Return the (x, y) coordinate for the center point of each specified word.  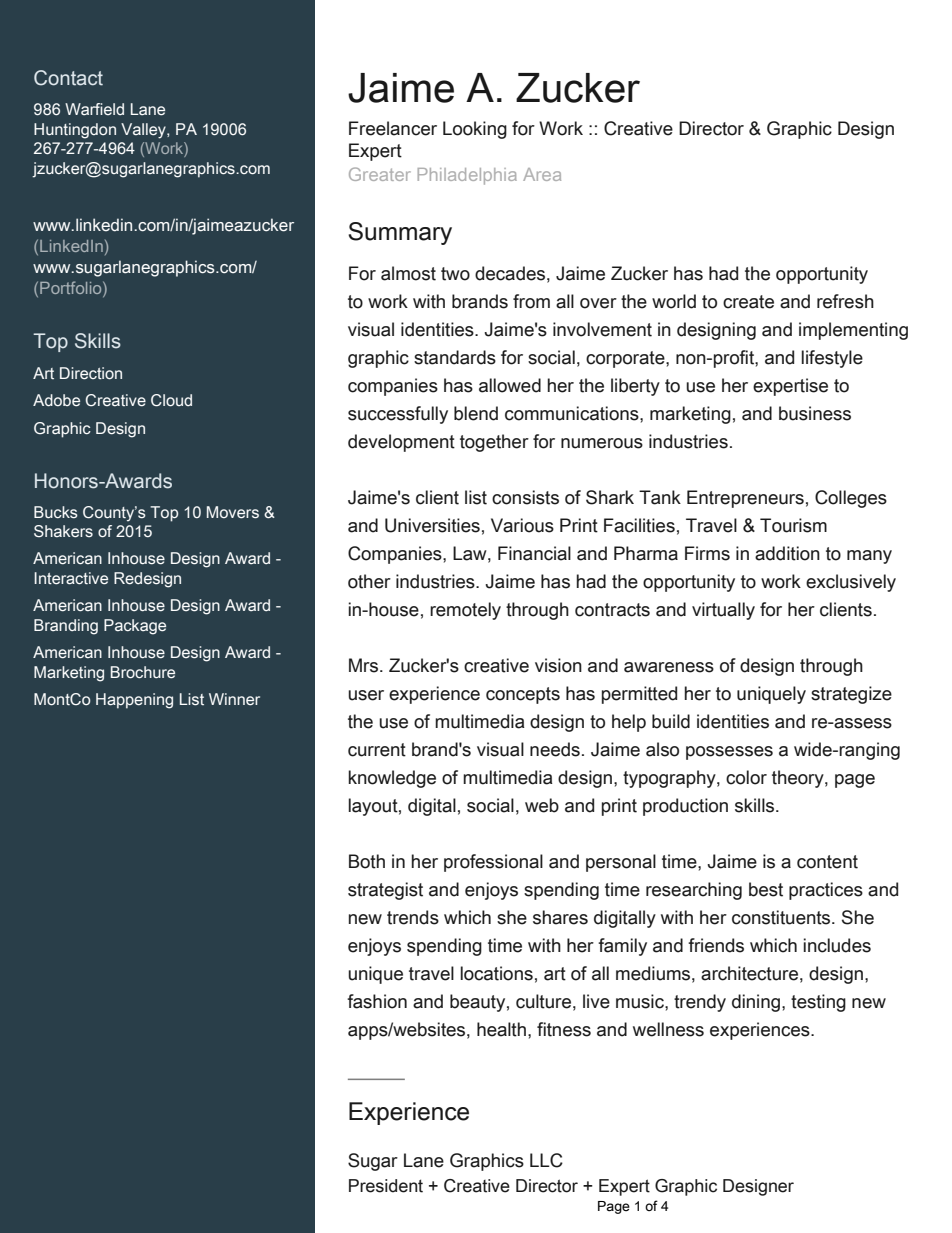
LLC (546, 1160)
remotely (465, 611)
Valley (144, 131)
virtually (723, 611)
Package (135, 627)
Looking (475, 130)
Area (542, 174)
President (386, 1186)
